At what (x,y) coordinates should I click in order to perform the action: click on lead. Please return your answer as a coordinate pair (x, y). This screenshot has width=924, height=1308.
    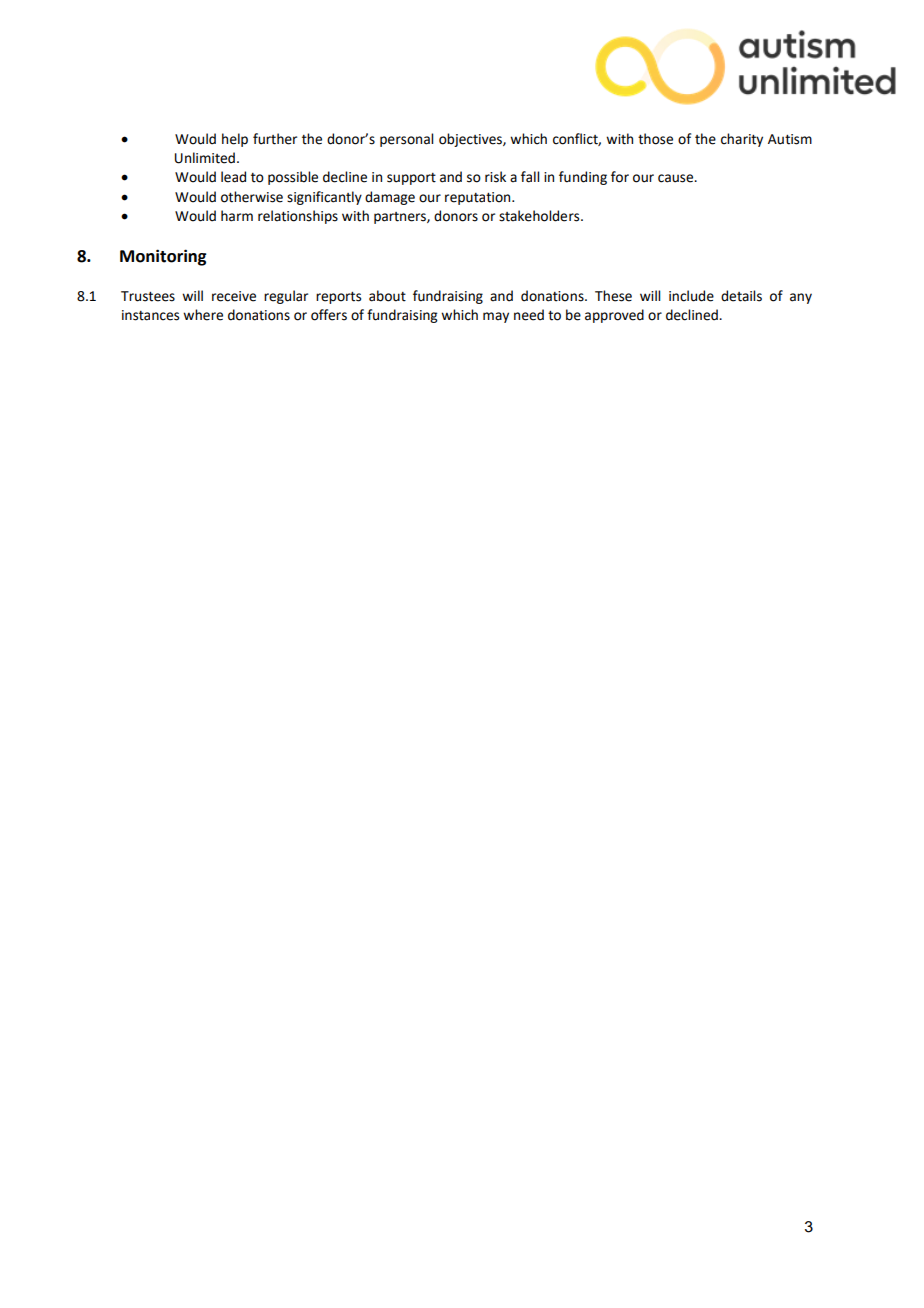
    Looking at the image, I should click on (233, 177).
